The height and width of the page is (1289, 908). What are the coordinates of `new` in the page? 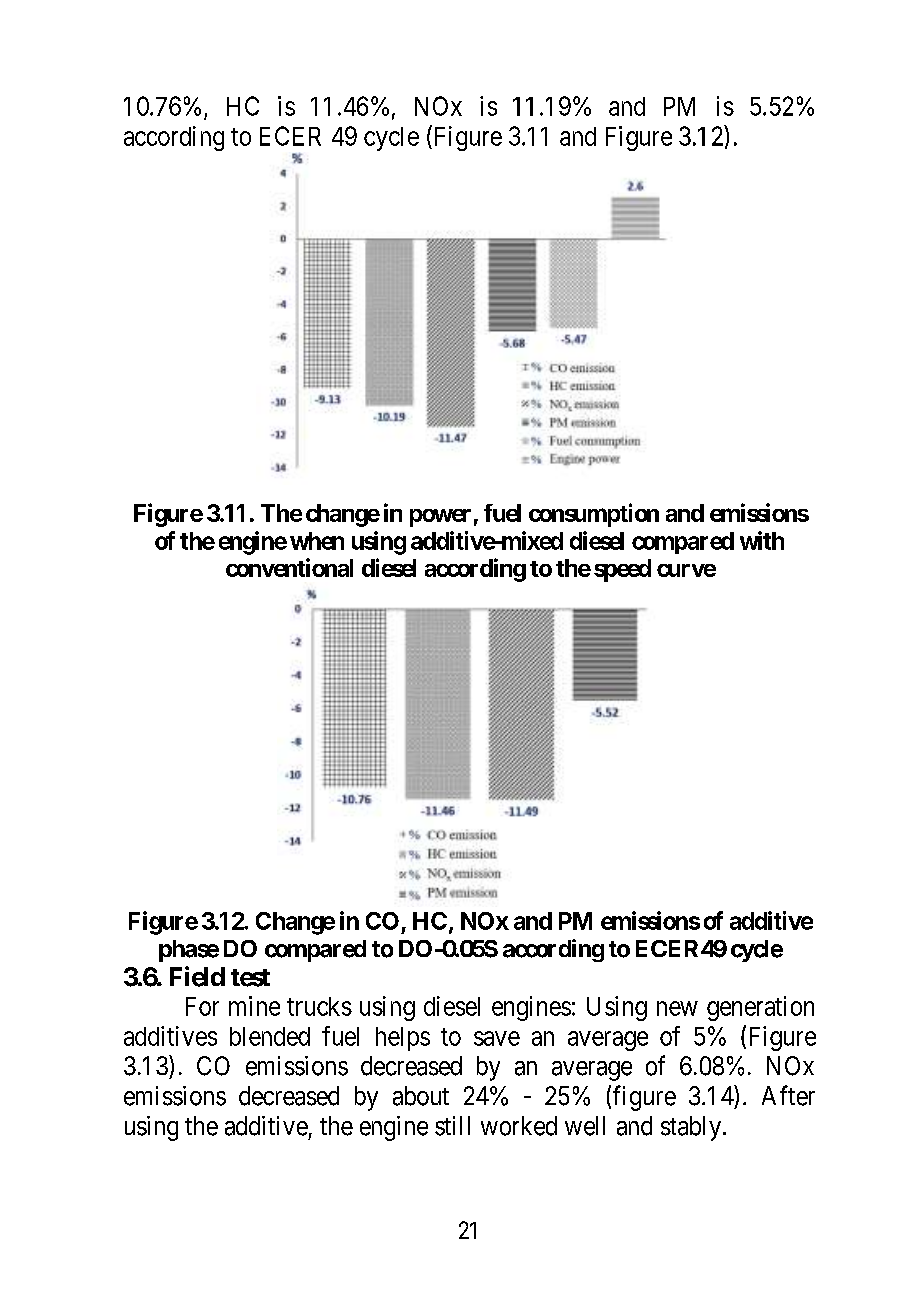 It's located at (677, 1008).
